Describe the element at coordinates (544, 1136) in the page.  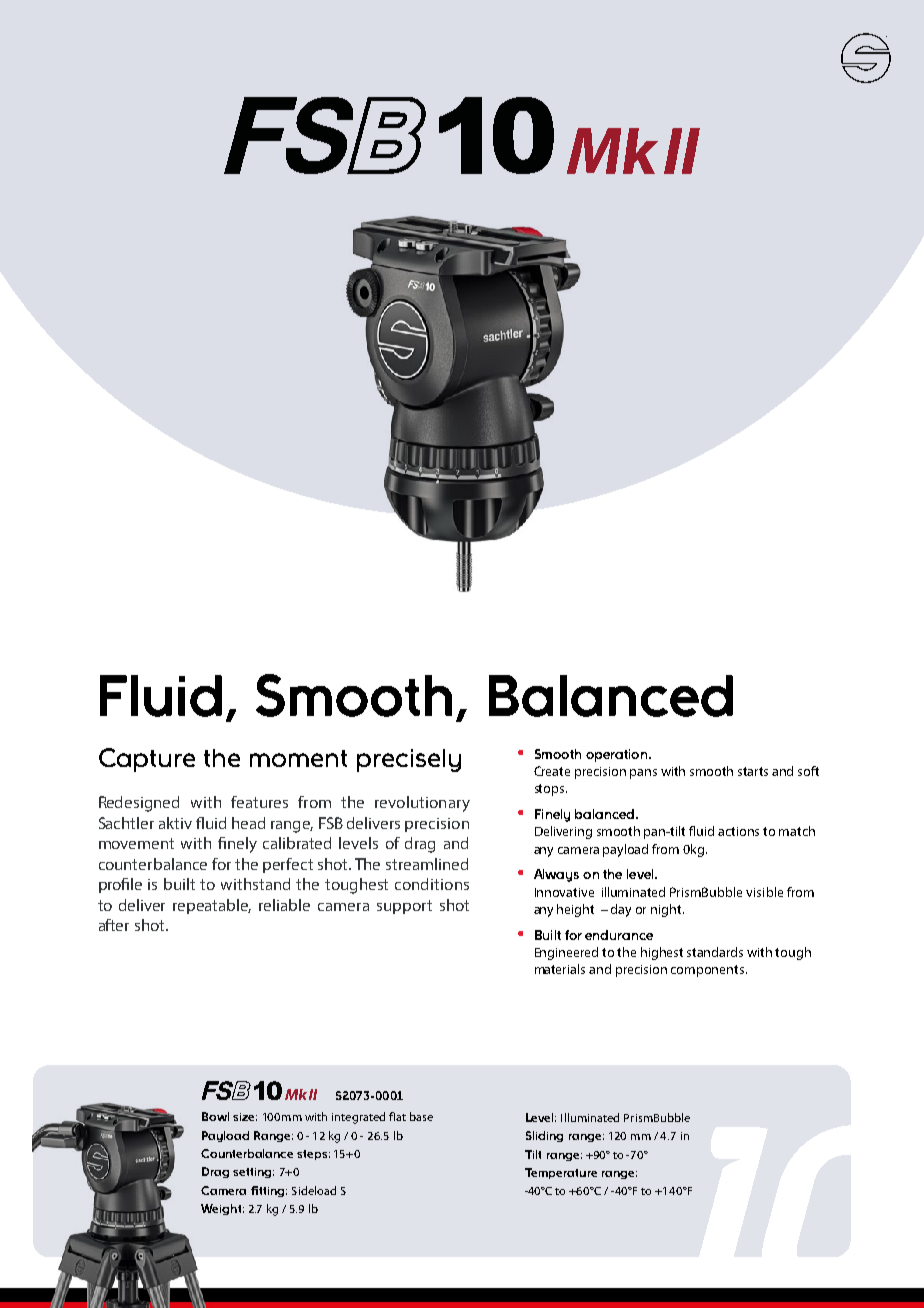
I see `Sliding` at that location.
